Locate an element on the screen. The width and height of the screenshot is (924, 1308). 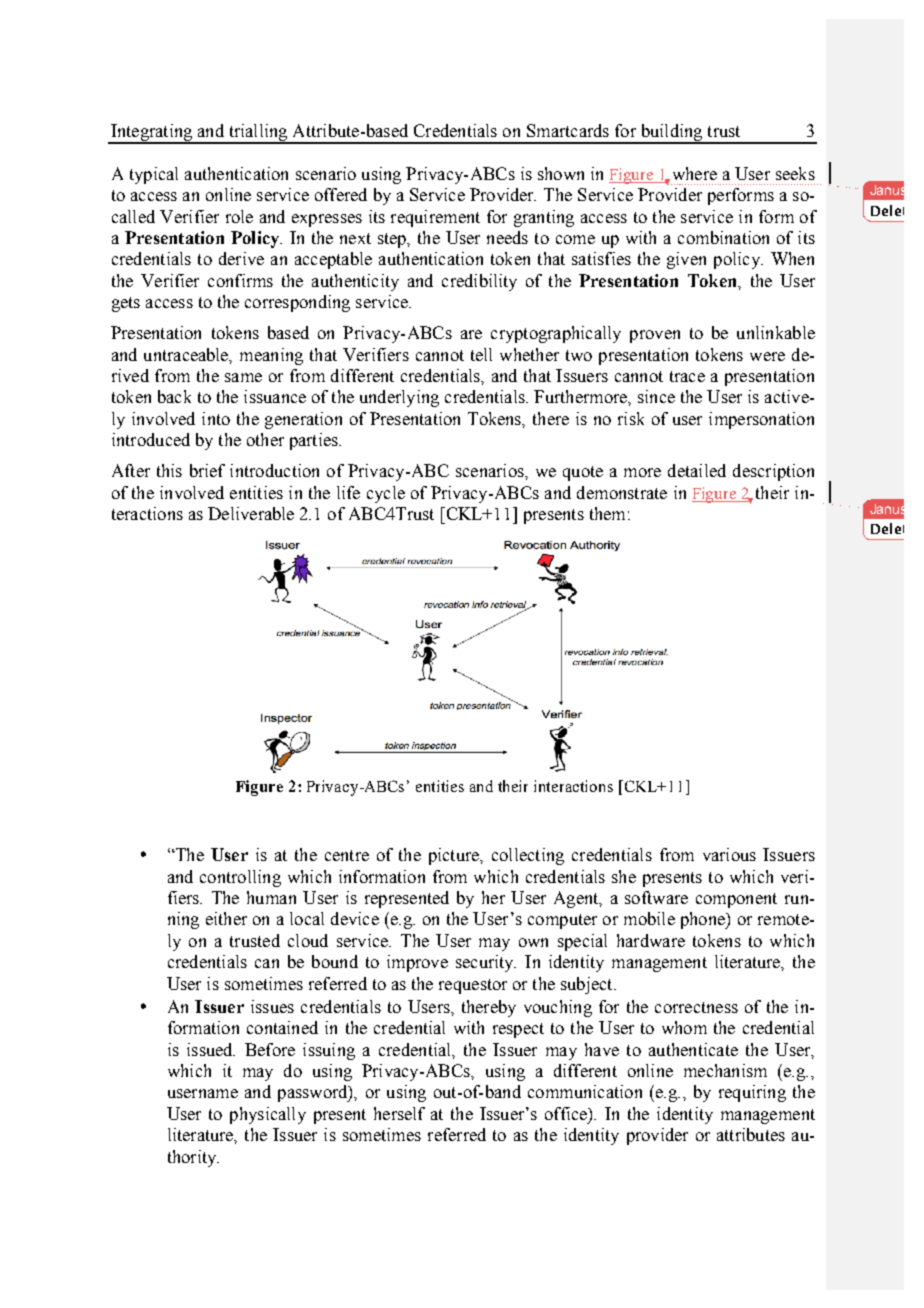
typical is located at coordinates (154, 175).
